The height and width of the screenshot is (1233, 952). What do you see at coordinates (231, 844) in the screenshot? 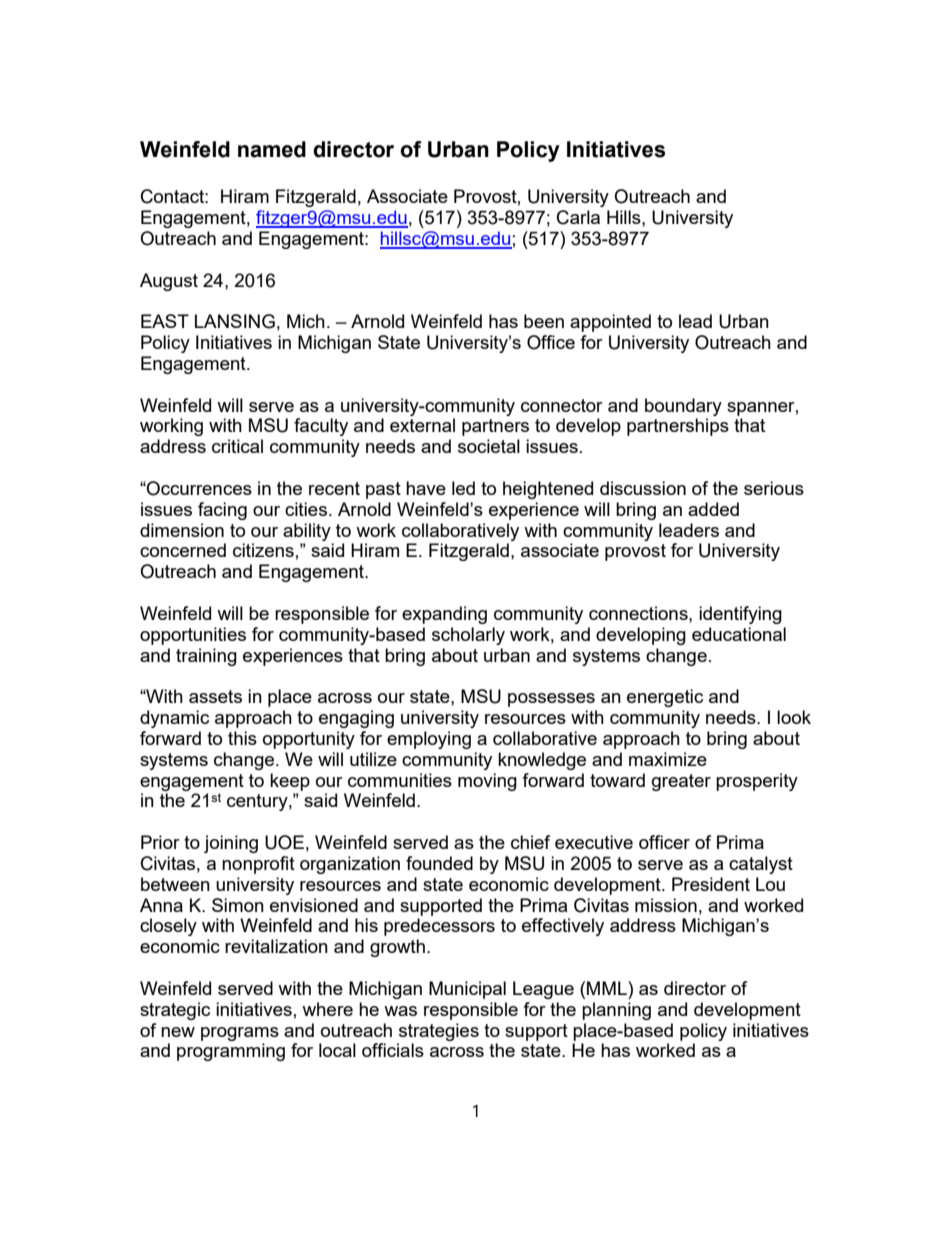
I see `joining` at bounding box center [231, 844].
